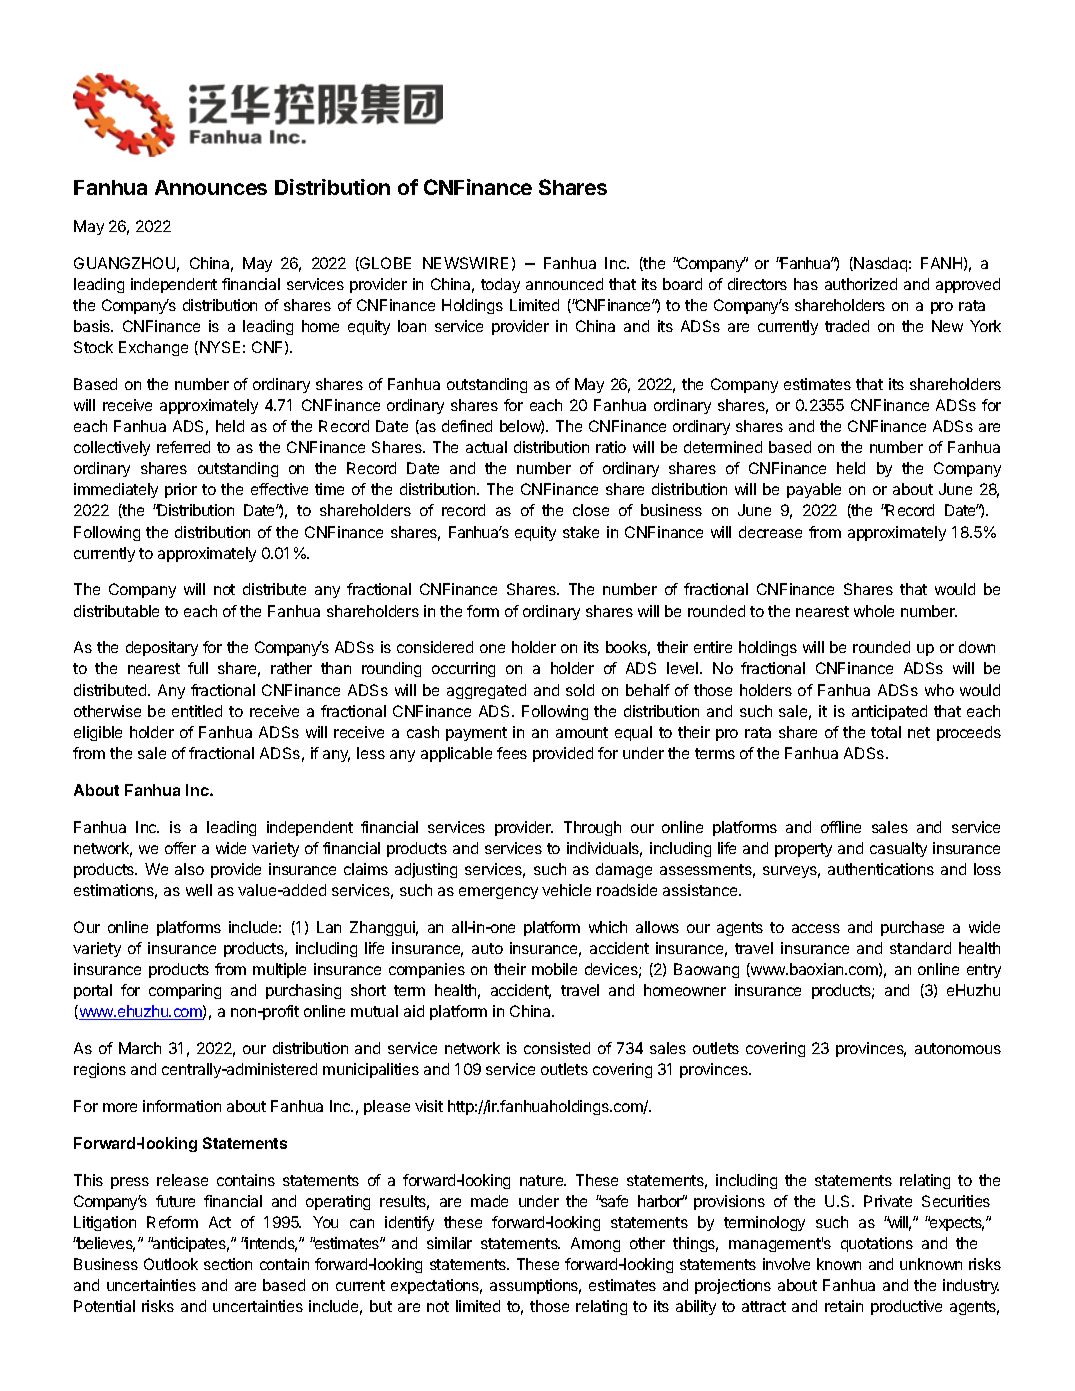 The height and width of the screenshot is (1391, 1075). I want to click on Among, so click(595, 1244).
